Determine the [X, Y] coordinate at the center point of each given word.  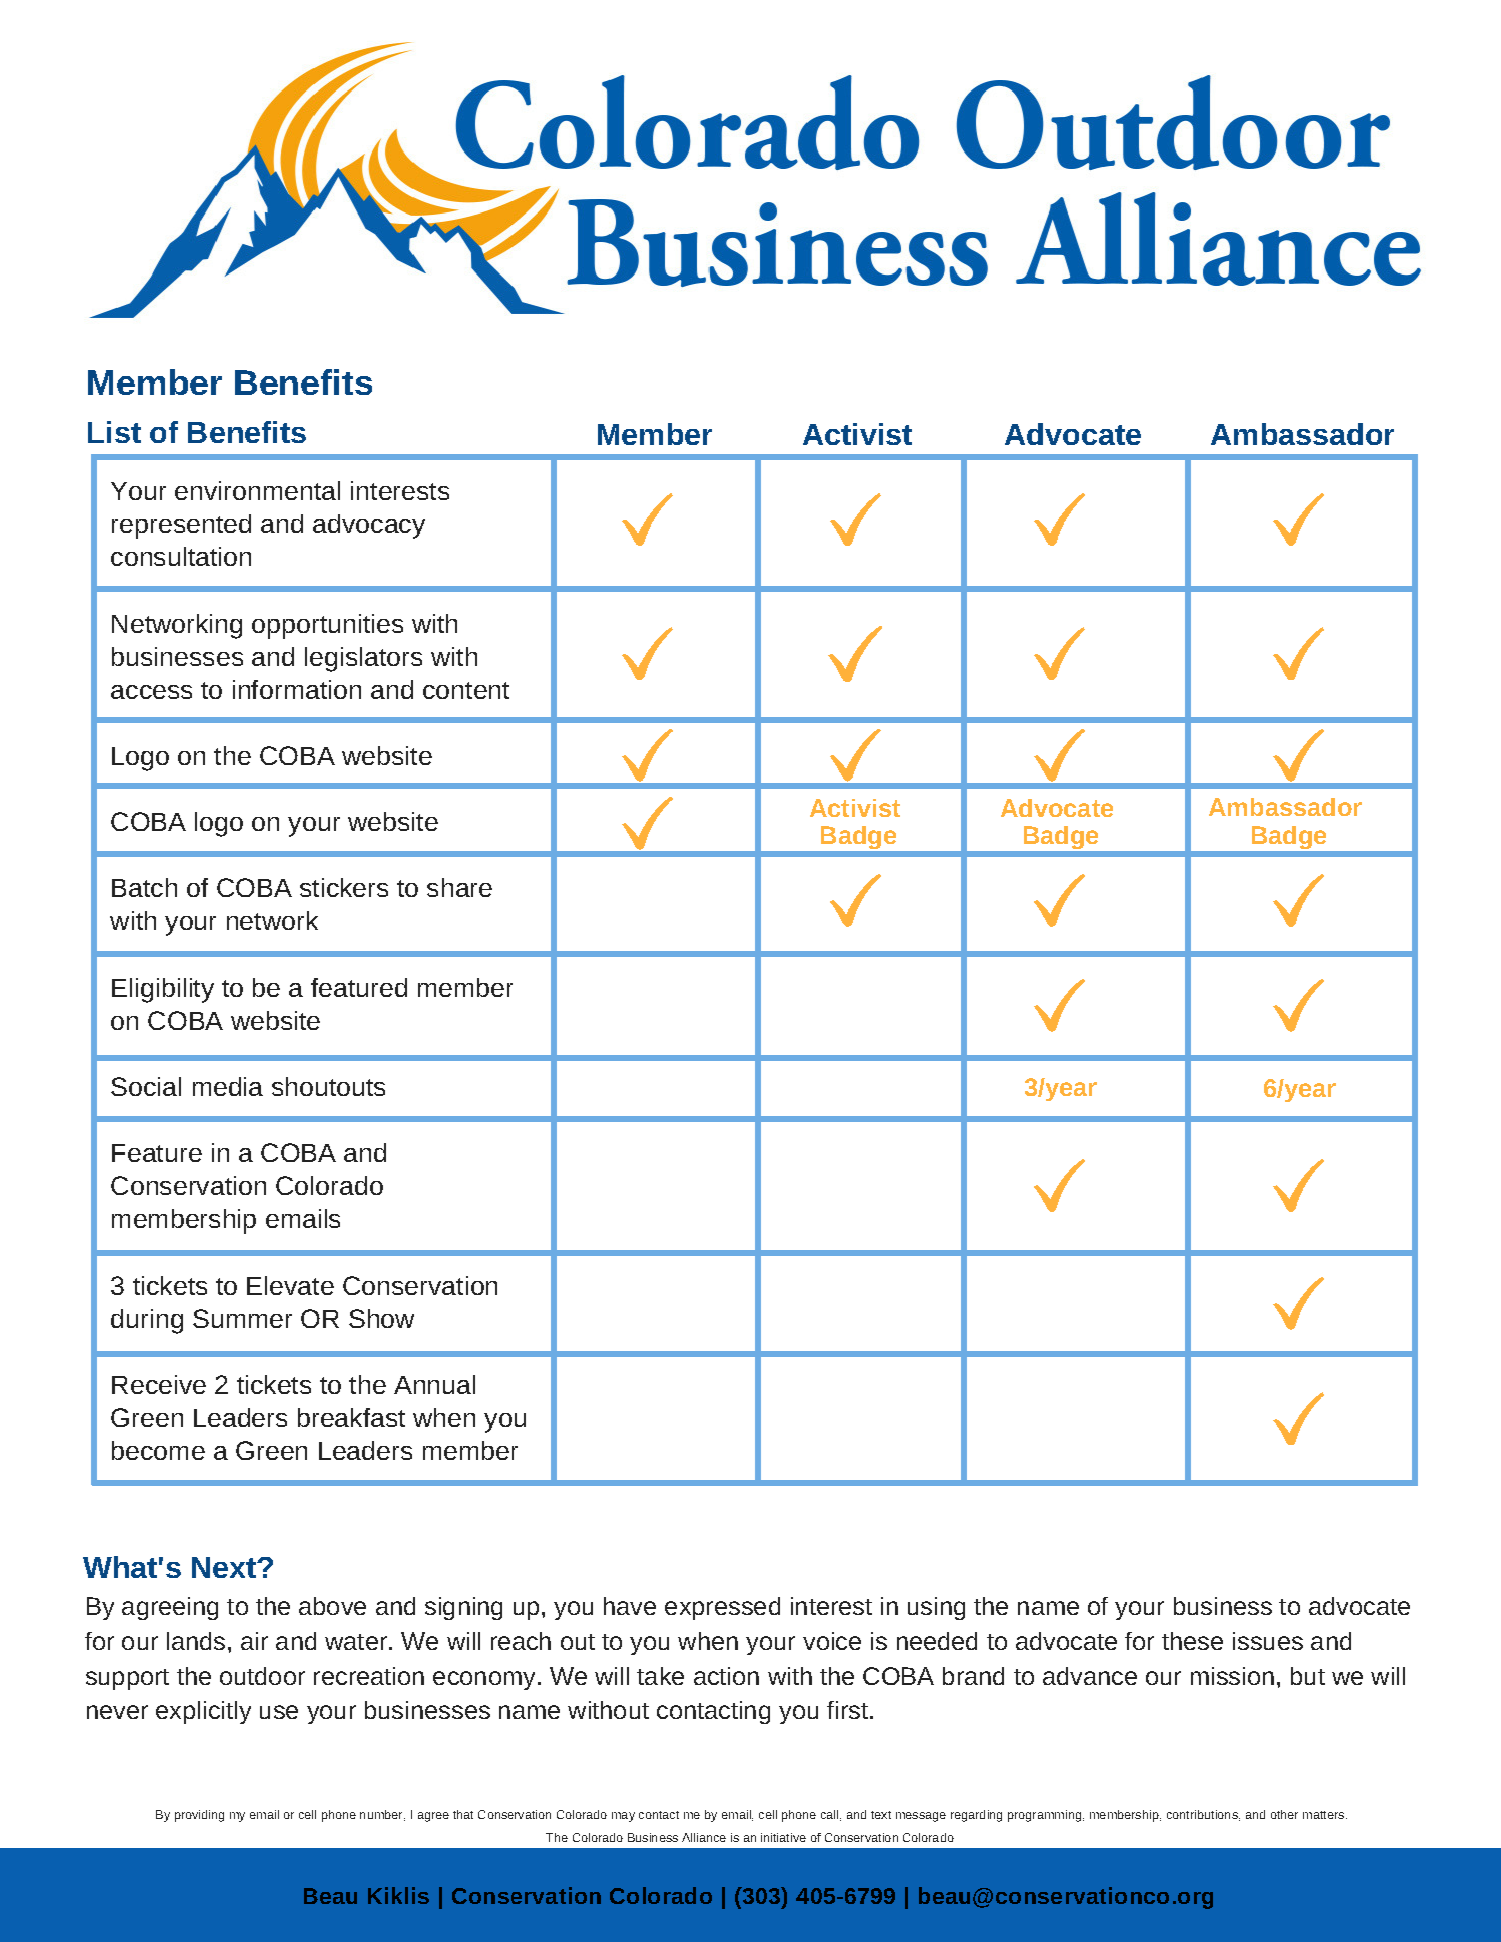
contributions [1203, 1815]
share [459, 887]
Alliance [704, 1837]
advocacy [369, 526]
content [466, 690]
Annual [434, 1384]
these [1192, 1641]
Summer [242, 1318]
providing [199, 1816]
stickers [344, 887]
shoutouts [328, 1086]
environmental [257, 490]
